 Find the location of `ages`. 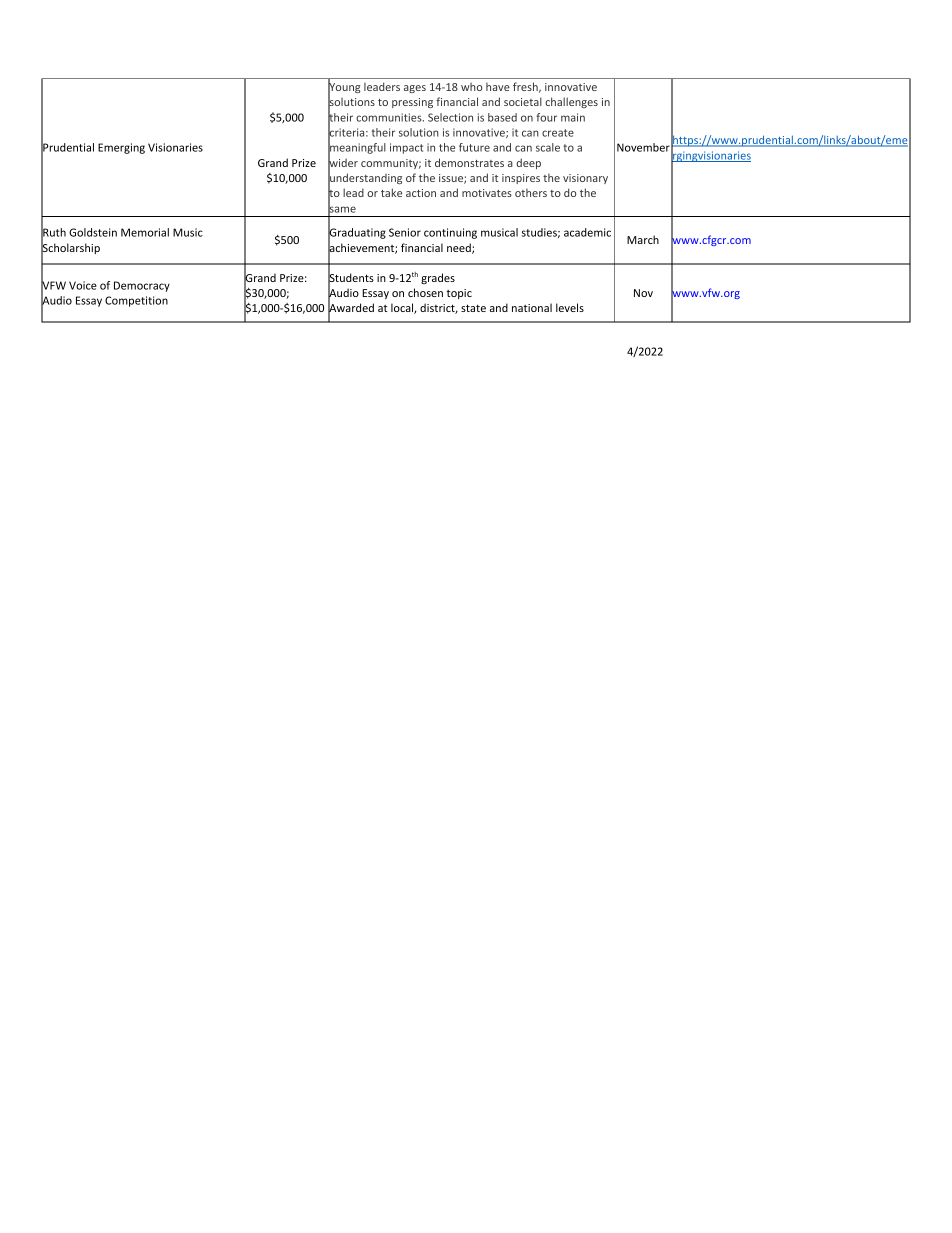

ages is located at coordinates (415, 89).
